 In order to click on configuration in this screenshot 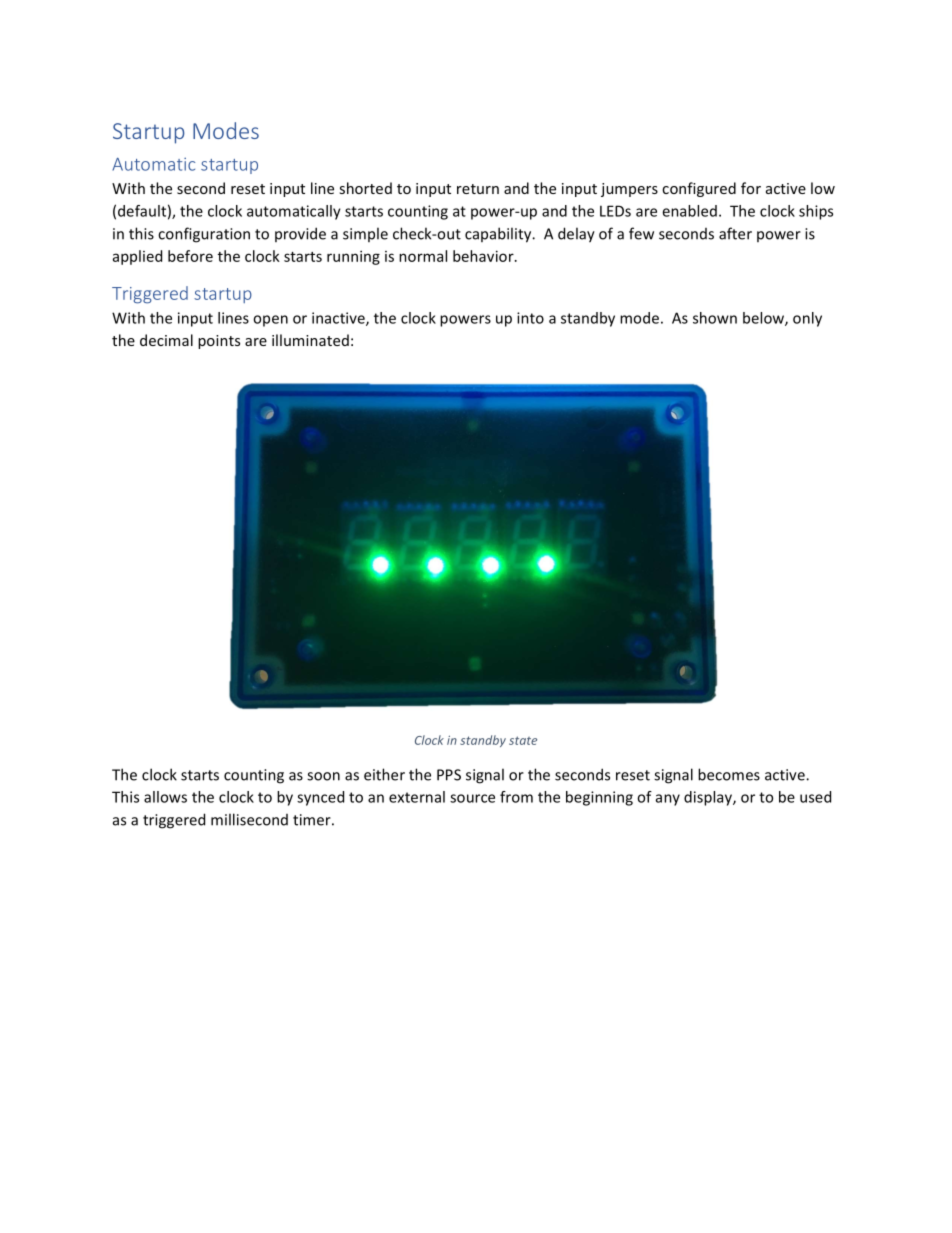, I will do `click(204, 235)`.
